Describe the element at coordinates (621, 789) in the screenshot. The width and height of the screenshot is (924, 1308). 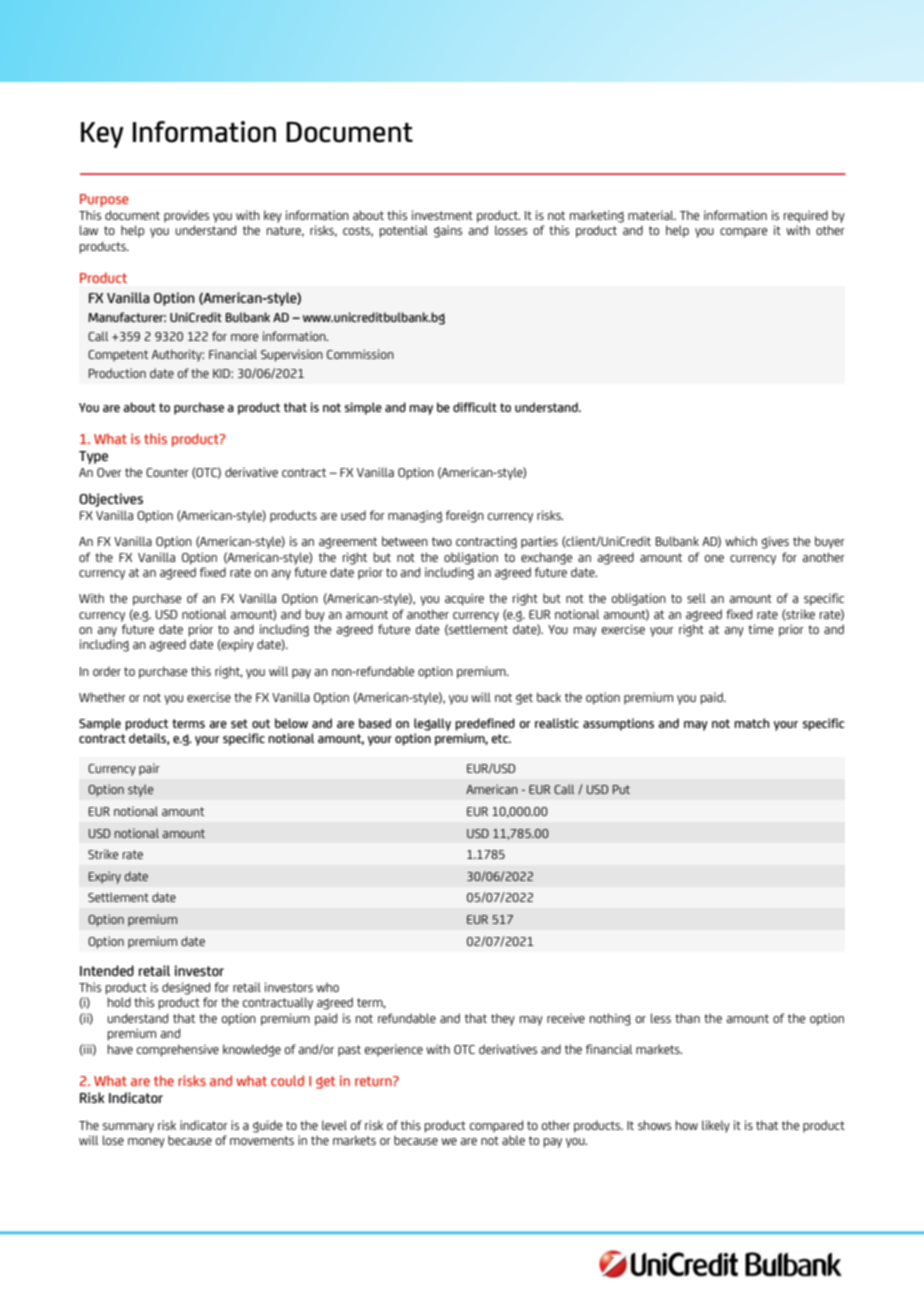
I see `Put` at that location.
